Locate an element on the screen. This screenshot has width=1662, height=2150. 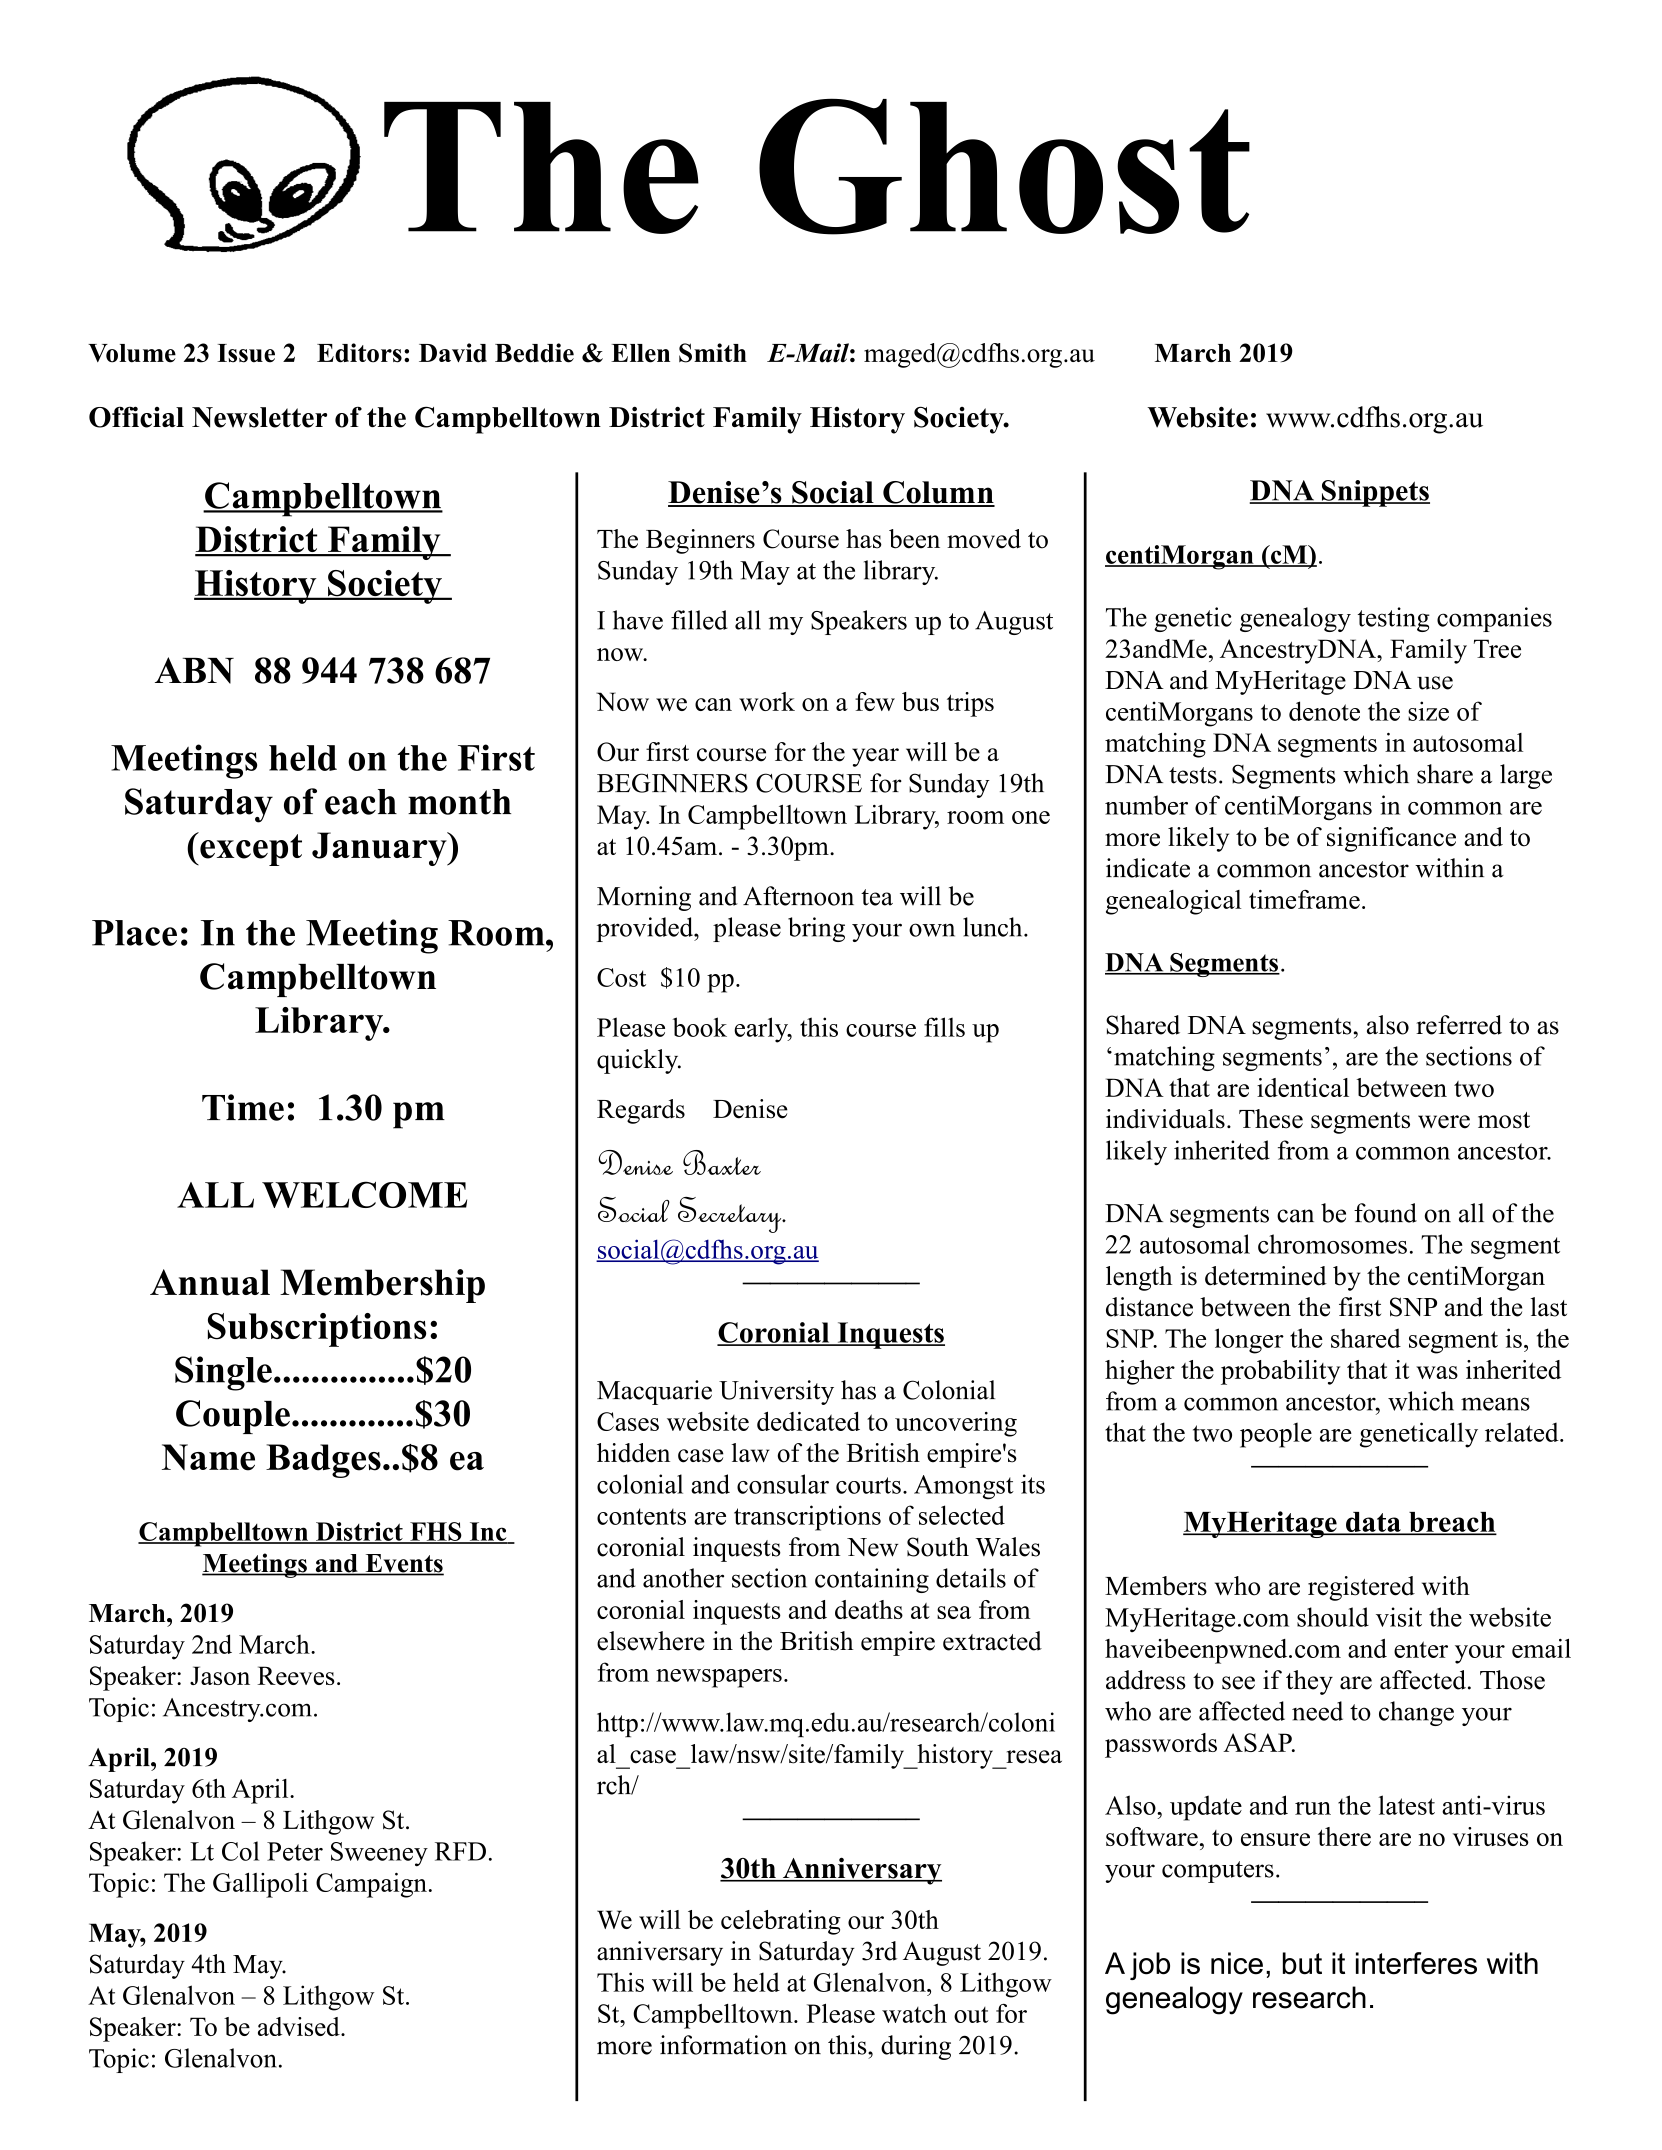
testing is located at coordinates (1394, 619).
